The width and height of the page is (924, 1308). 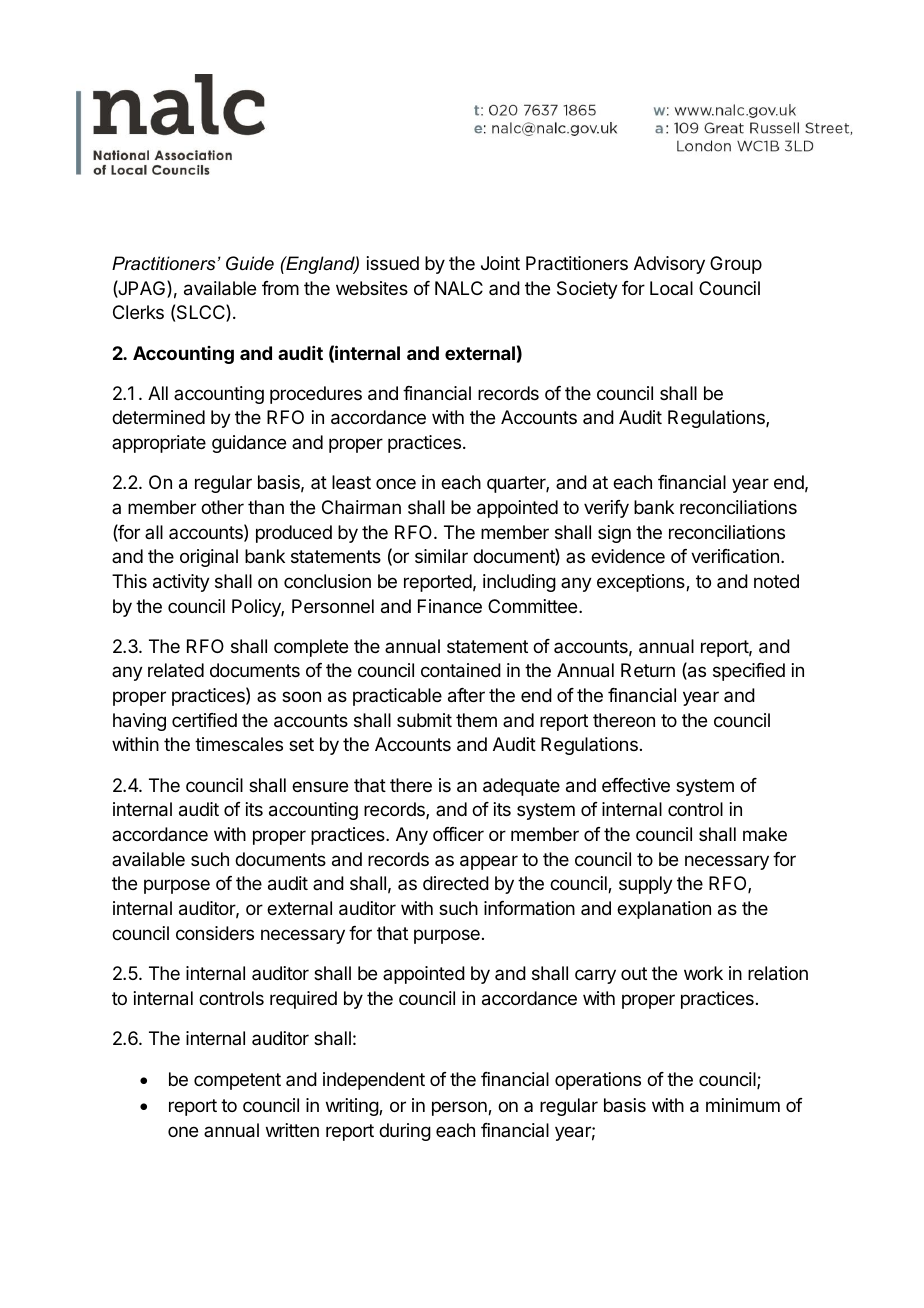 What do you see at coordinates (500, 263) in the page?
I see `Joint` at bounding box center [500, 263].
